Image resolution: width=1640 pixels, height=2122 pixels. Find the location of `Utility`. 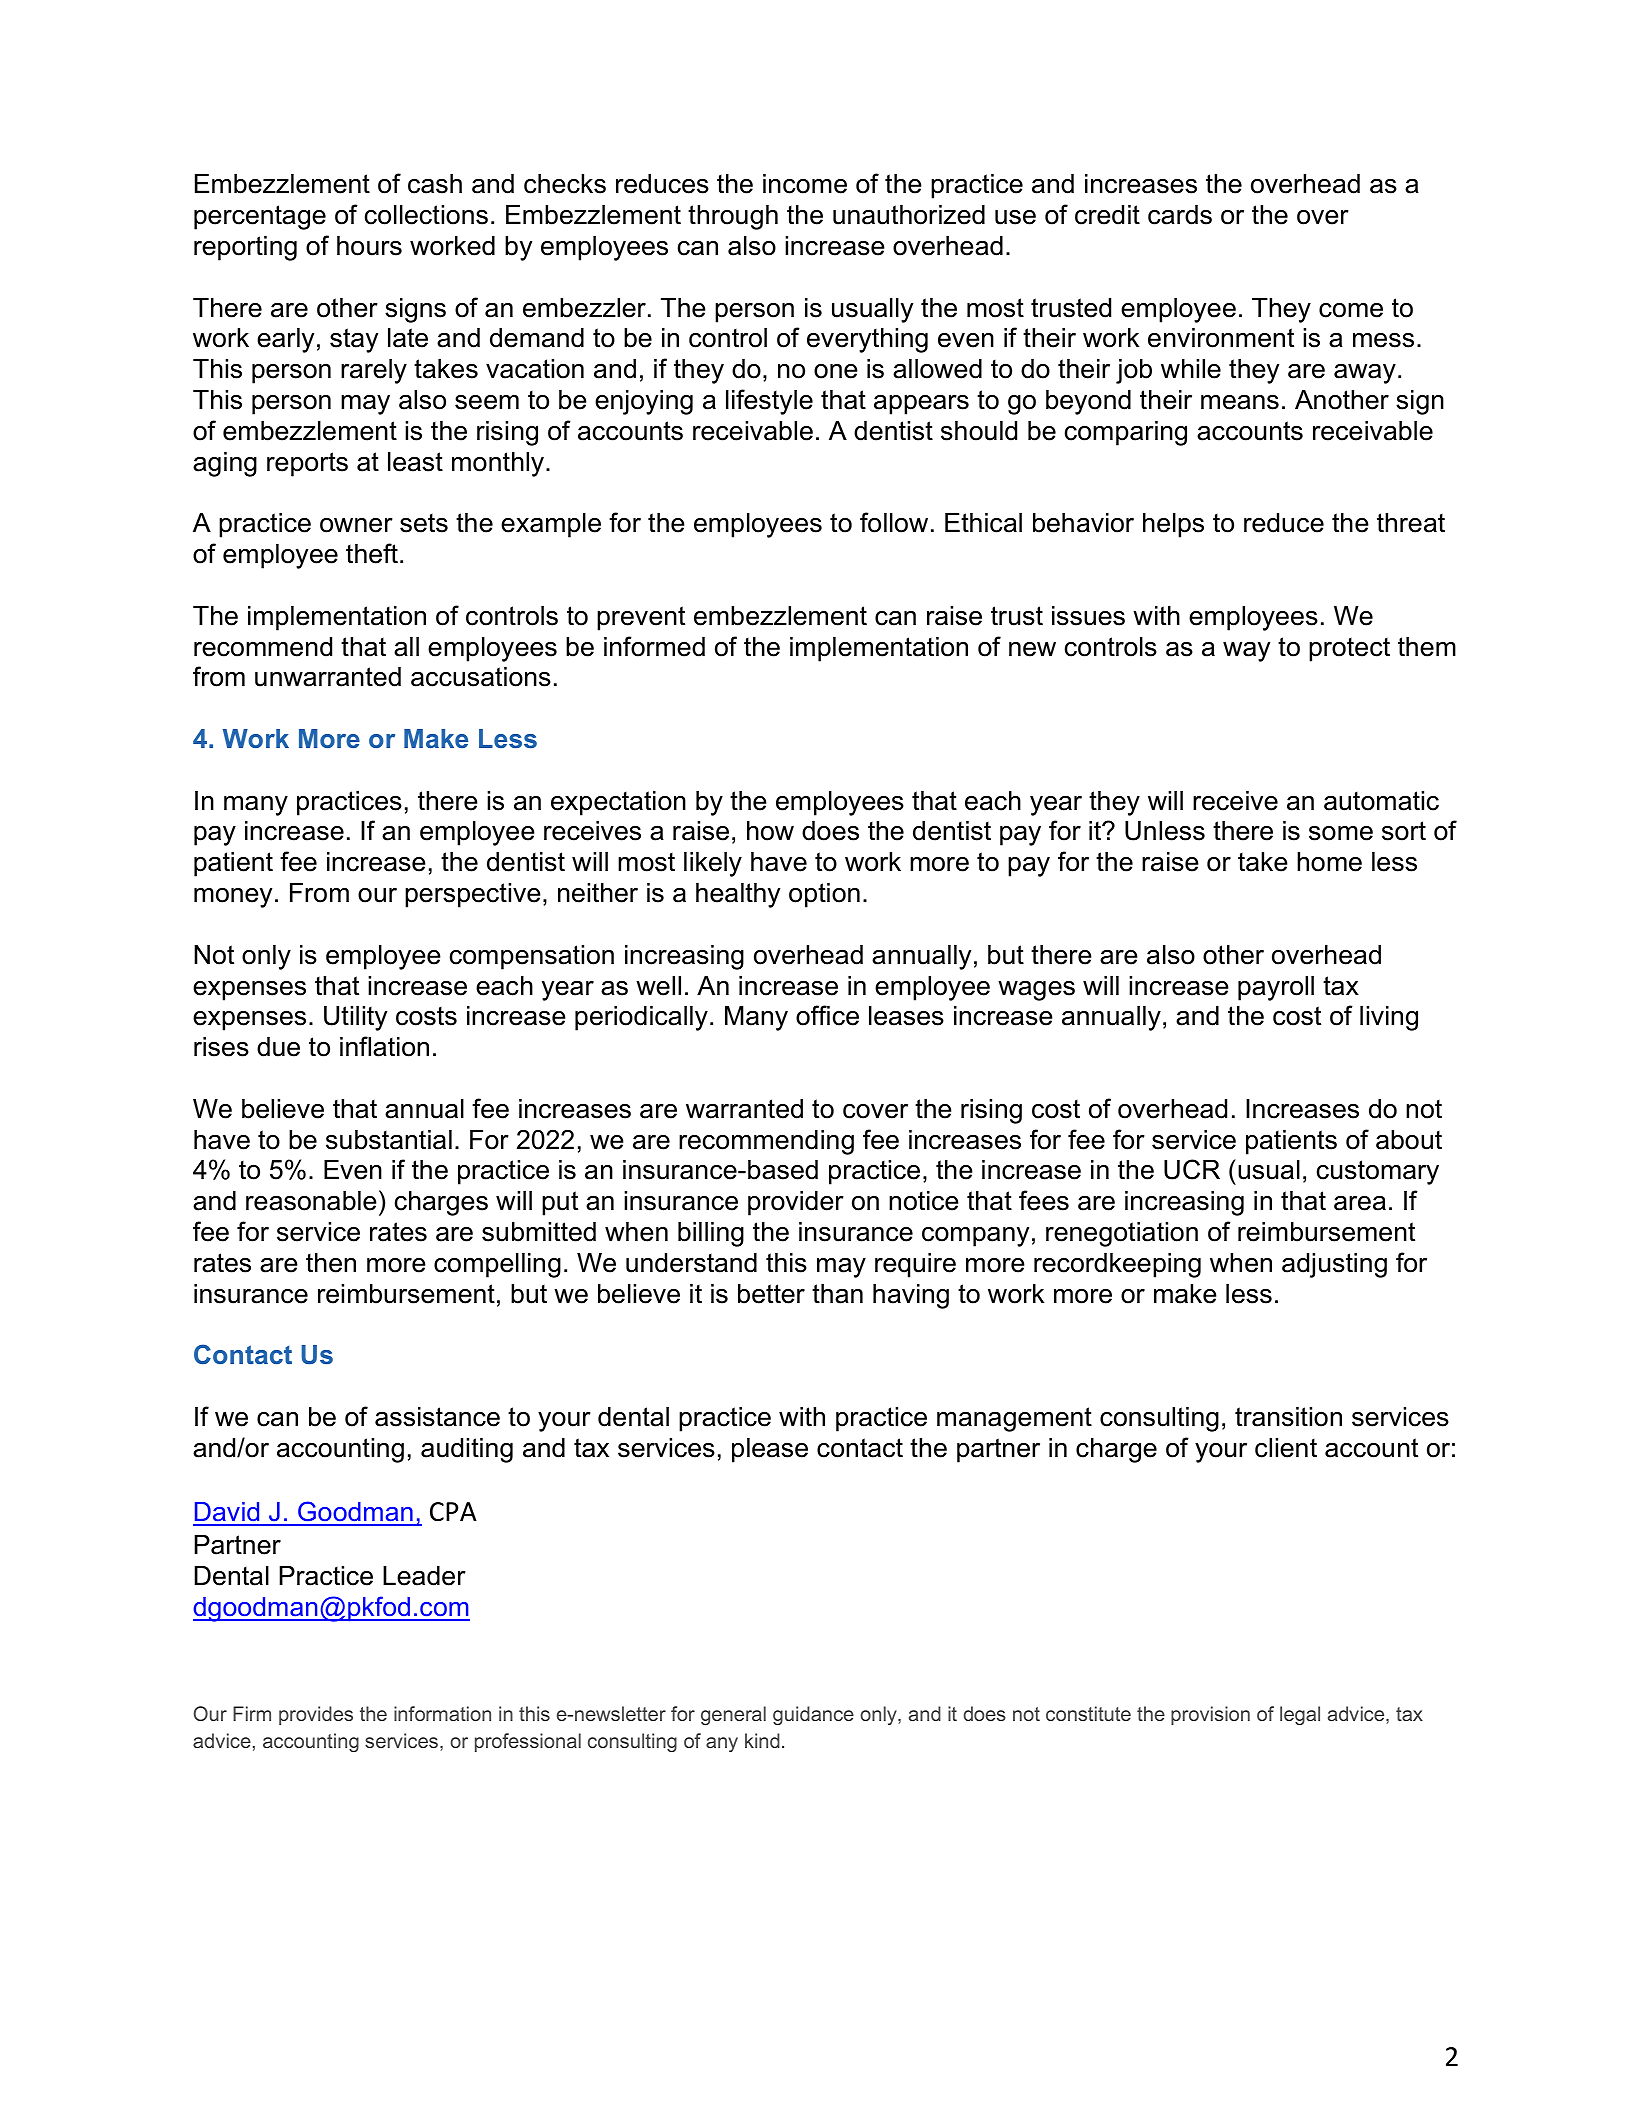

Utility is located at coordinates (355, 1018).
